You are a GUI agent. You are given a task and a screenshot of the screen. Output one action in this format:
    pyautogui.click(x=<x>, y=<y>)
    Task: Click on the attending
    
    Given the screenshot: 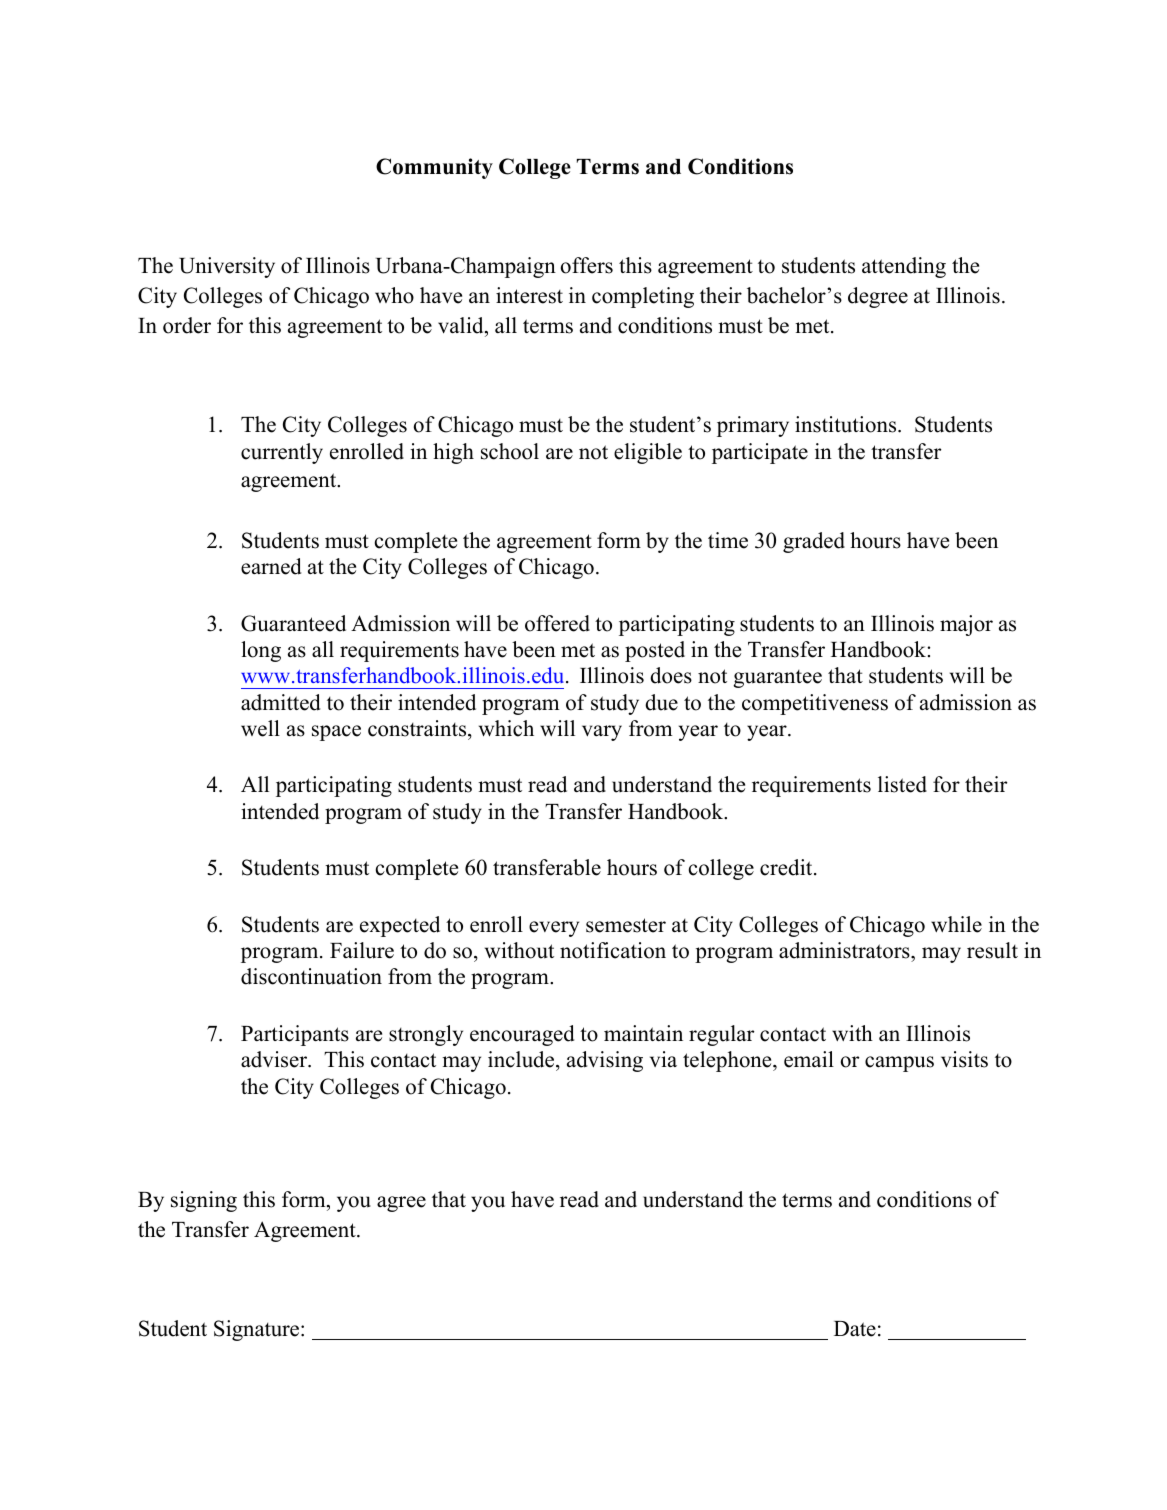 What is the action you would take?
    pyautogui.click(x=904, y=267)
